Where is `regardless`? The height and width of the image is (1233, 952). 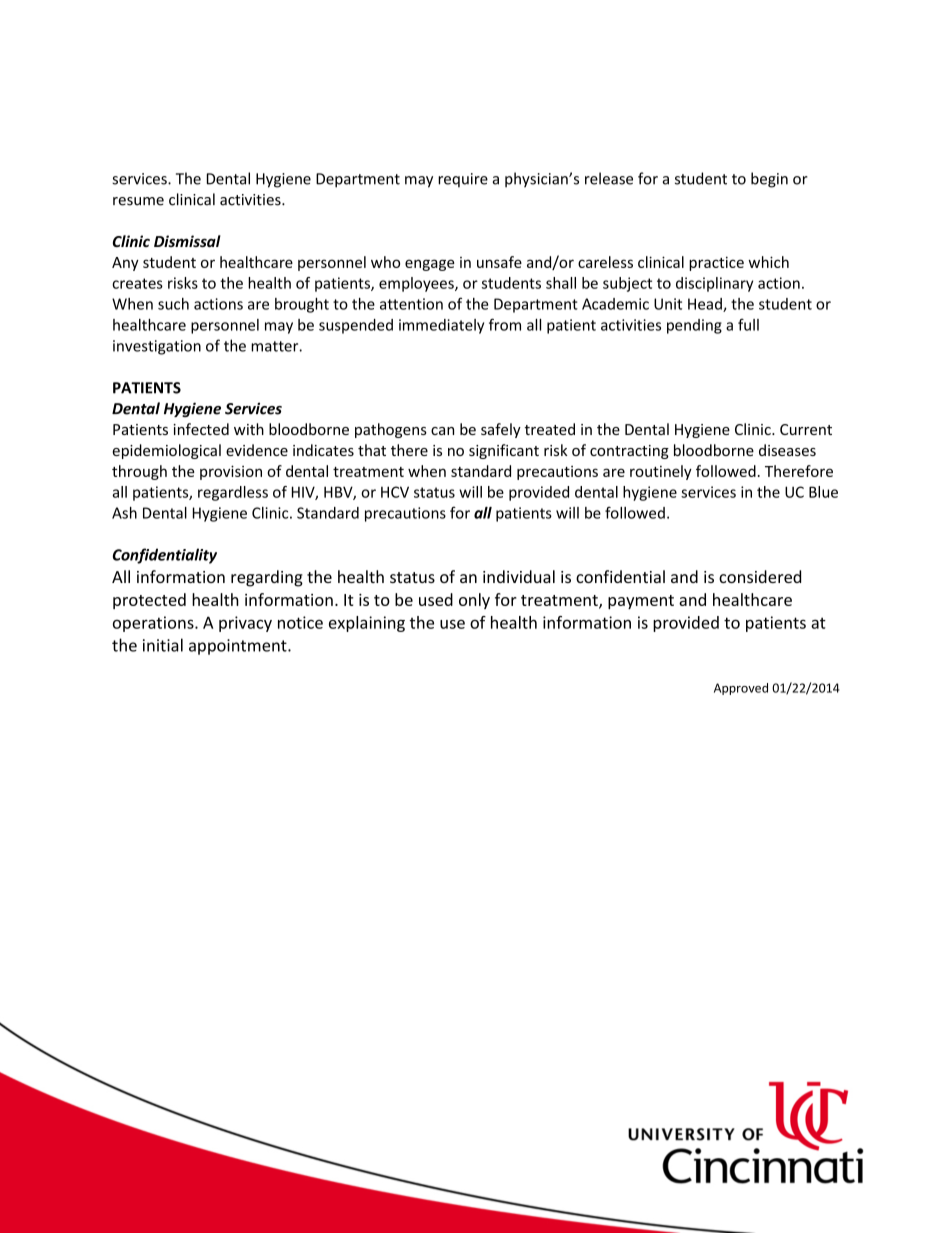 regardless is located at coordinates (233, 493).
